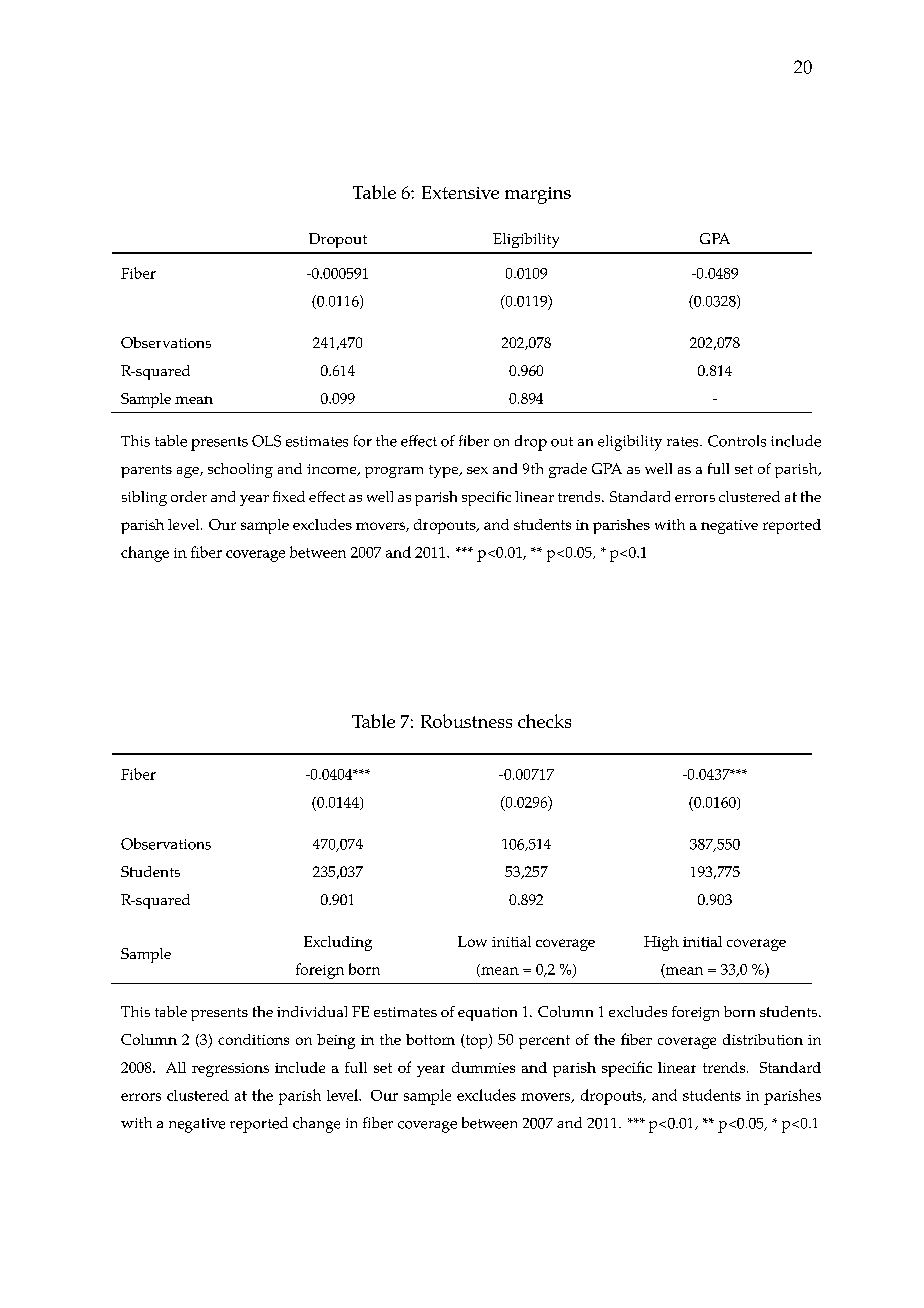  I want to click on bottom, so click(430, 1039).
